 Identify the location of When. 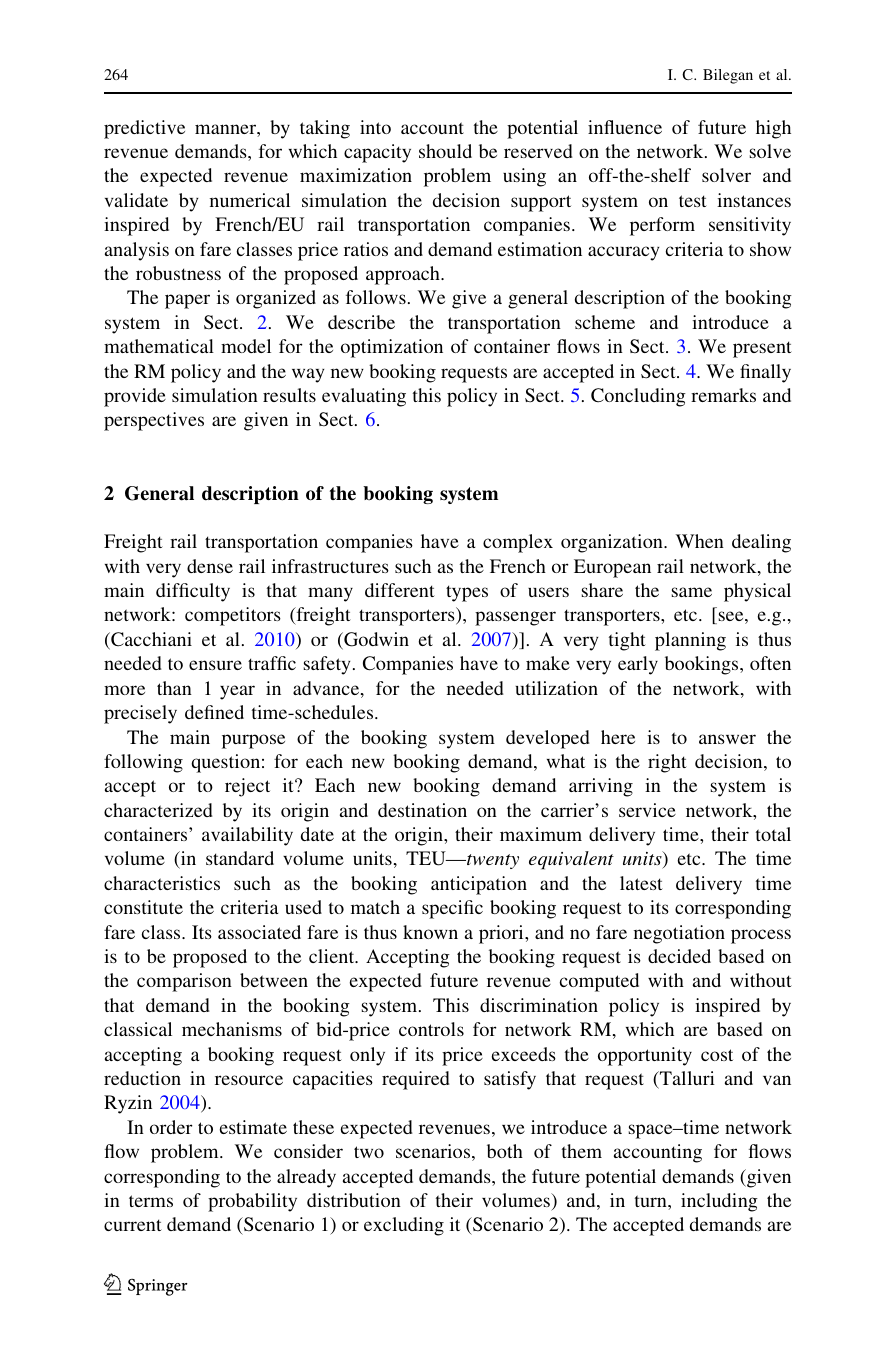
(700, 541).
